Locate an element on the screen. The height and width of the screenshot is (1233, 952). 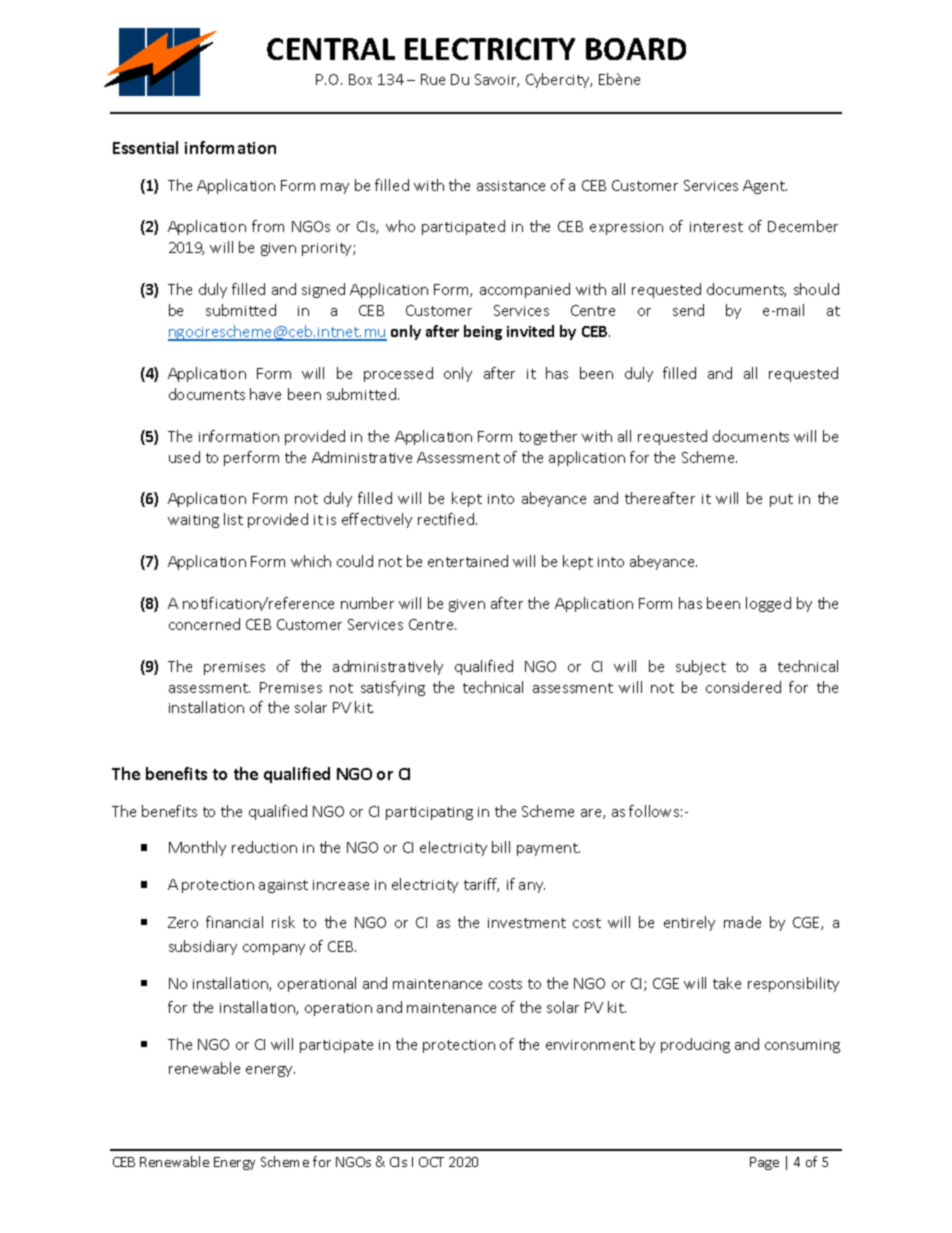
considered is located at coordinates (743, 687).
